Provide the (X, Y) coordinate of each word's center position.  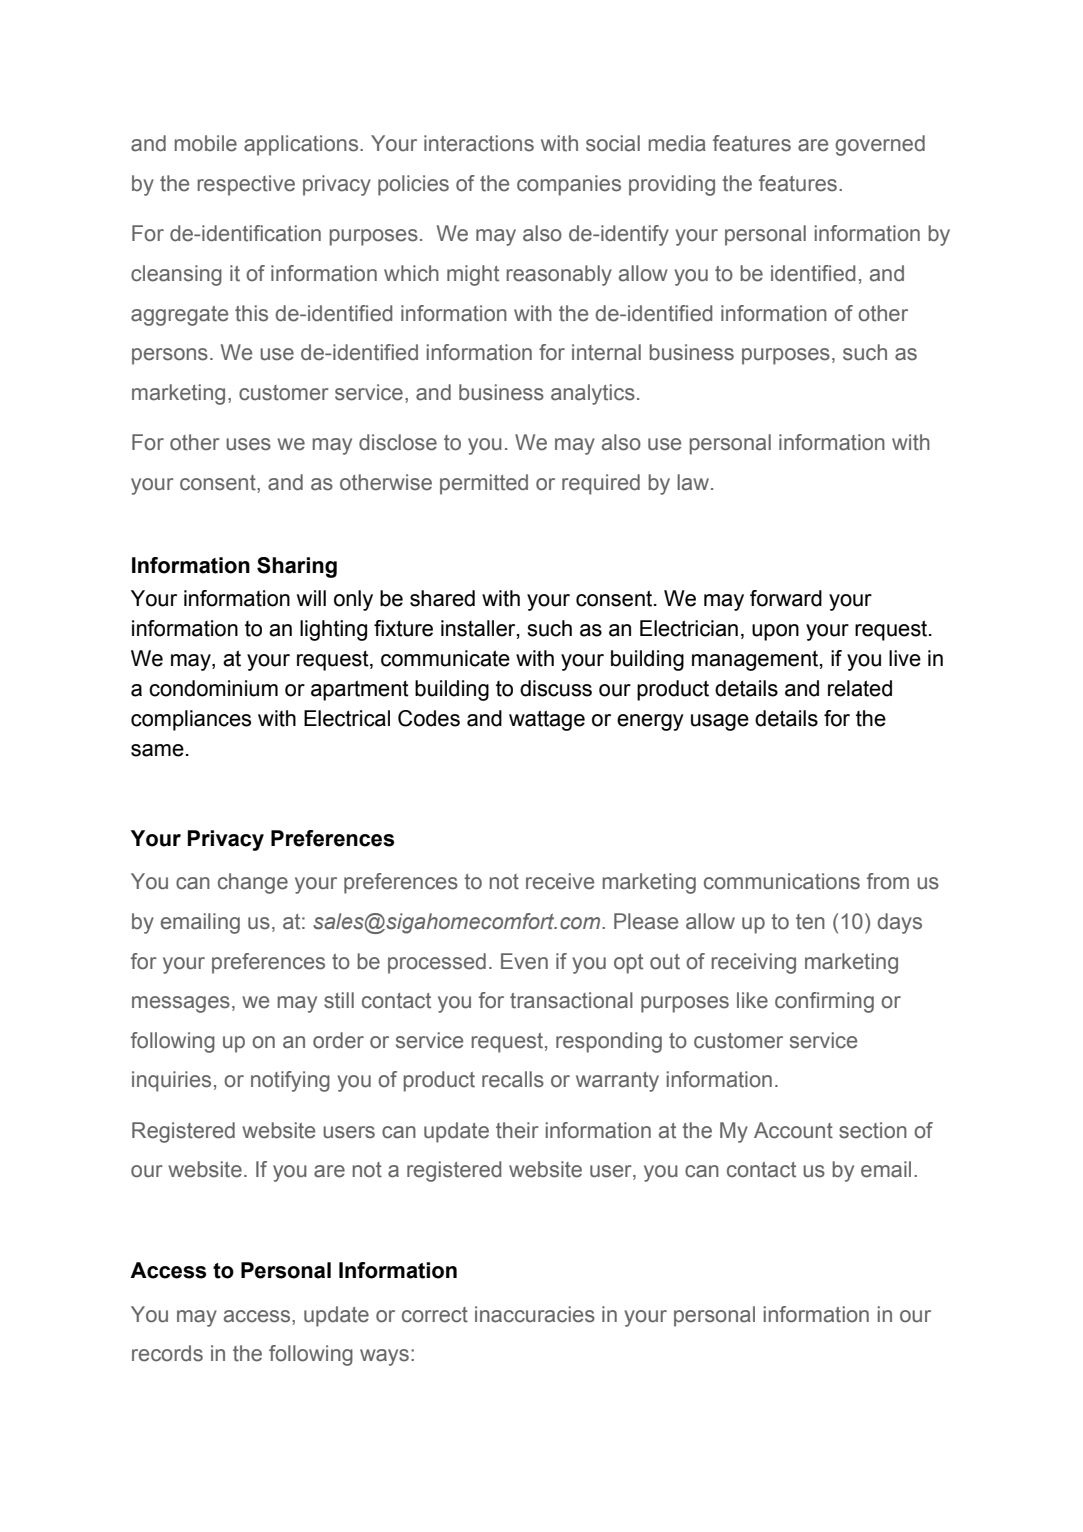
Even (524, 961)
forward (786, 598)
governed (880, 145)
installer (479, 629)
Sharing (297, 567)
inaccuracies (535, 1314)
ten (810, 922)
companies (569, 185)
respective (246, 185)
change (253, 883)
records (167, 1353)
